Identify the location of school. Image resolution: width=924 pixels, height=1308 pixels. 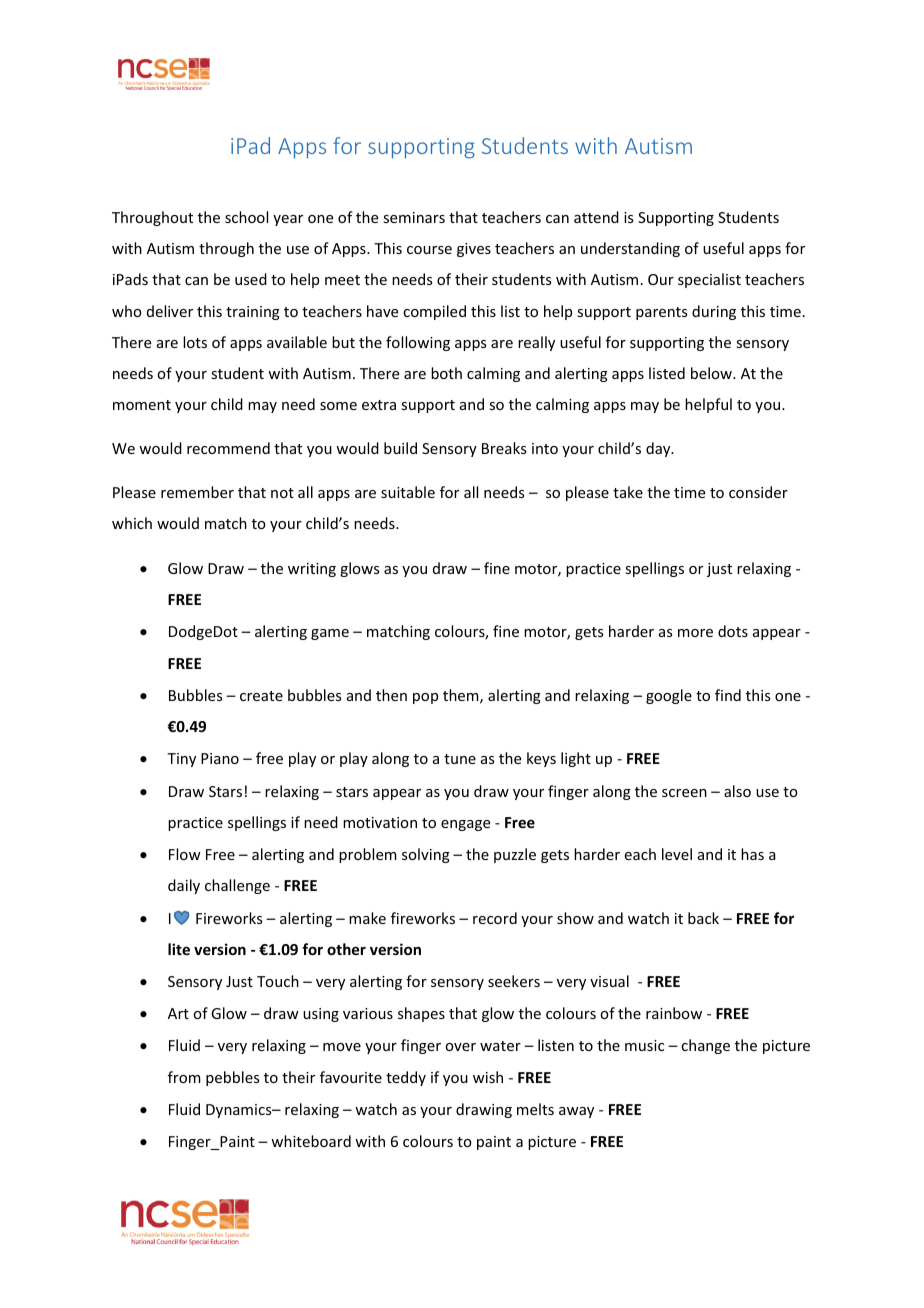
(246, 217).
